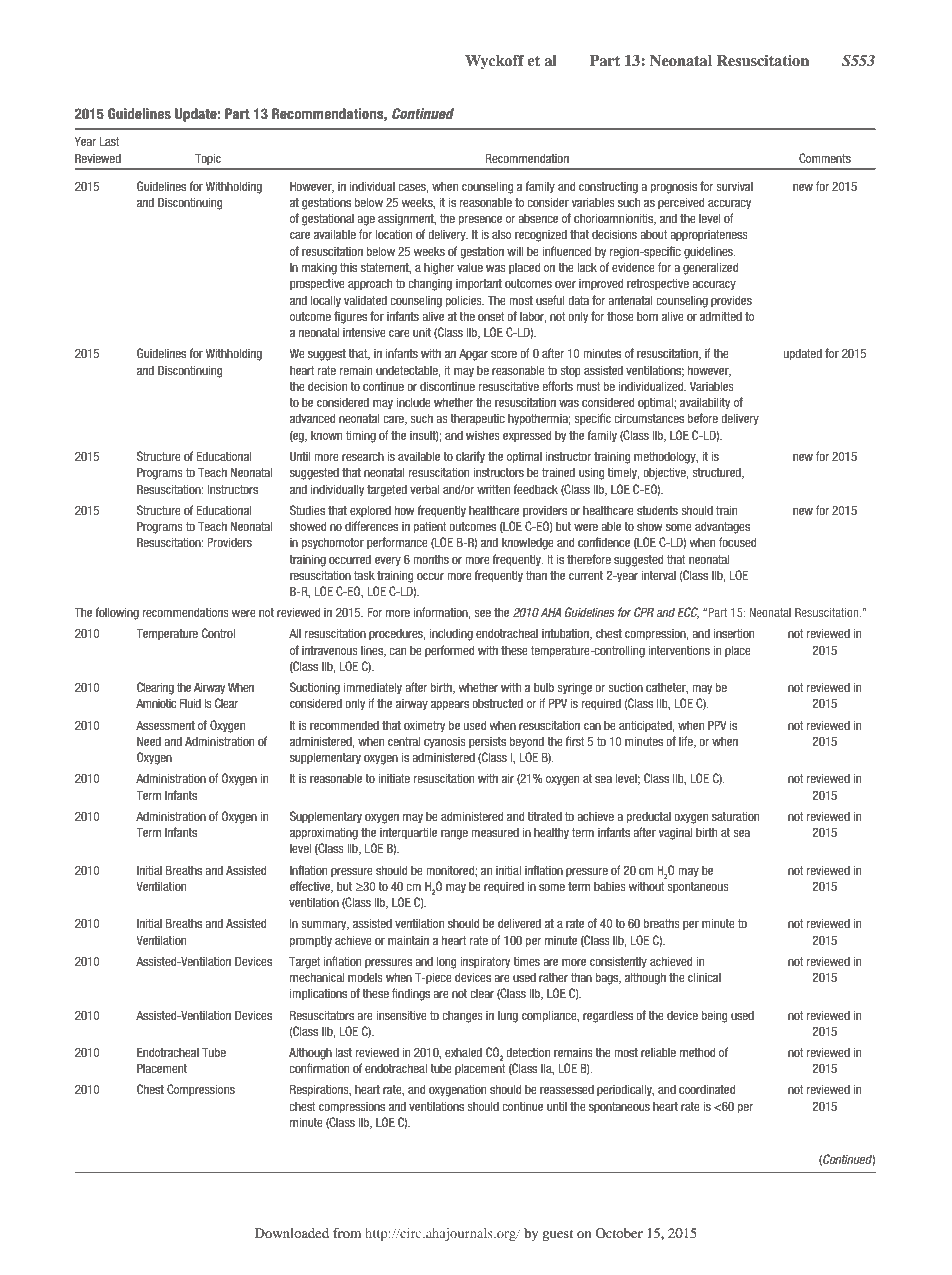  I want to click on appears, so click(450, 706).
